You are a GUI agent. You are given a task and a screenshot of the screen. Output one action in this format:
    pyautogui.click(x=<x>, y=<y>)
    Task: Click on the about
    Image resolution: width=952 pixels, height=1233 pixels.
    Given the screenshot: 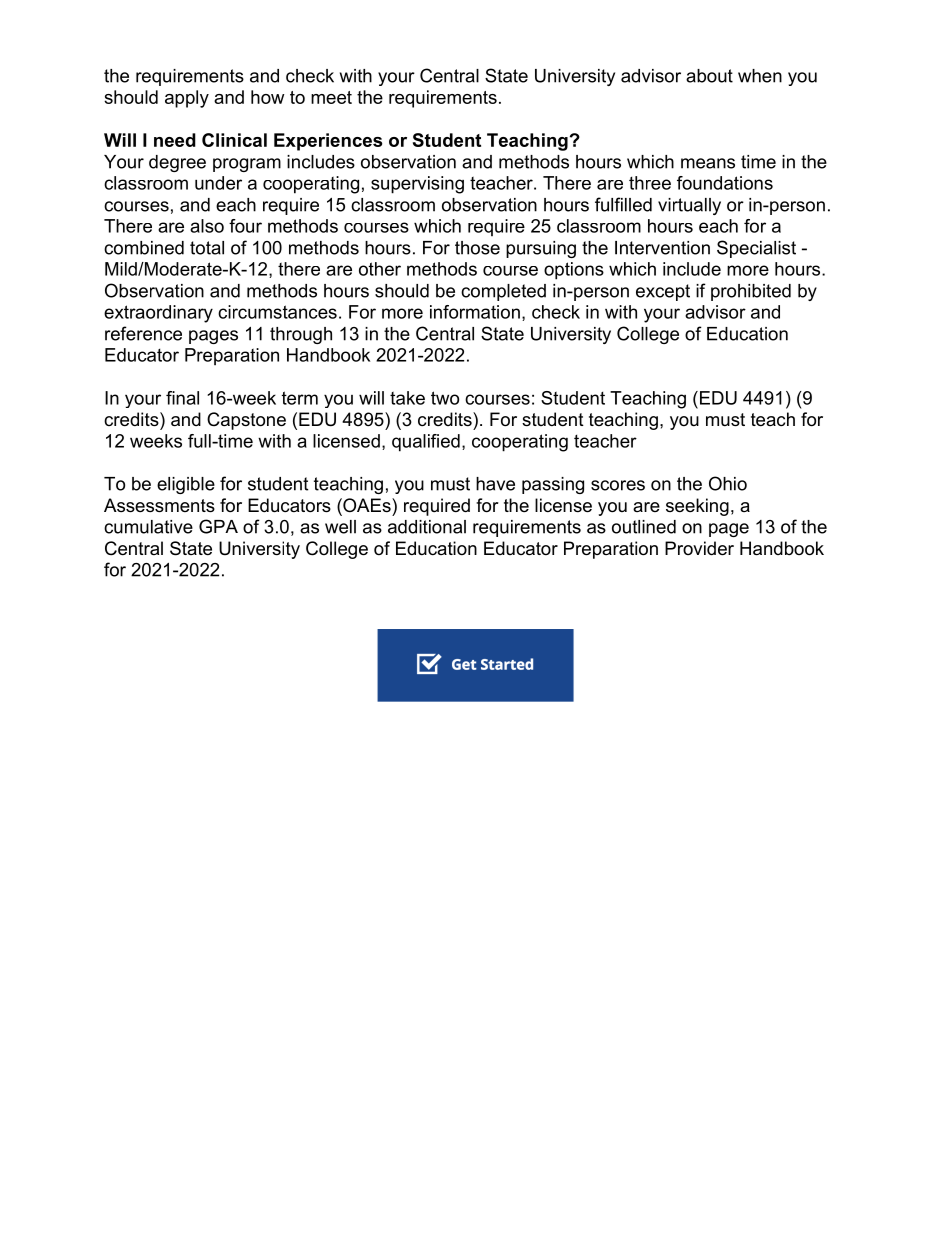 What is the action you would take?
    pyautogui.click(x=709, y=76)
